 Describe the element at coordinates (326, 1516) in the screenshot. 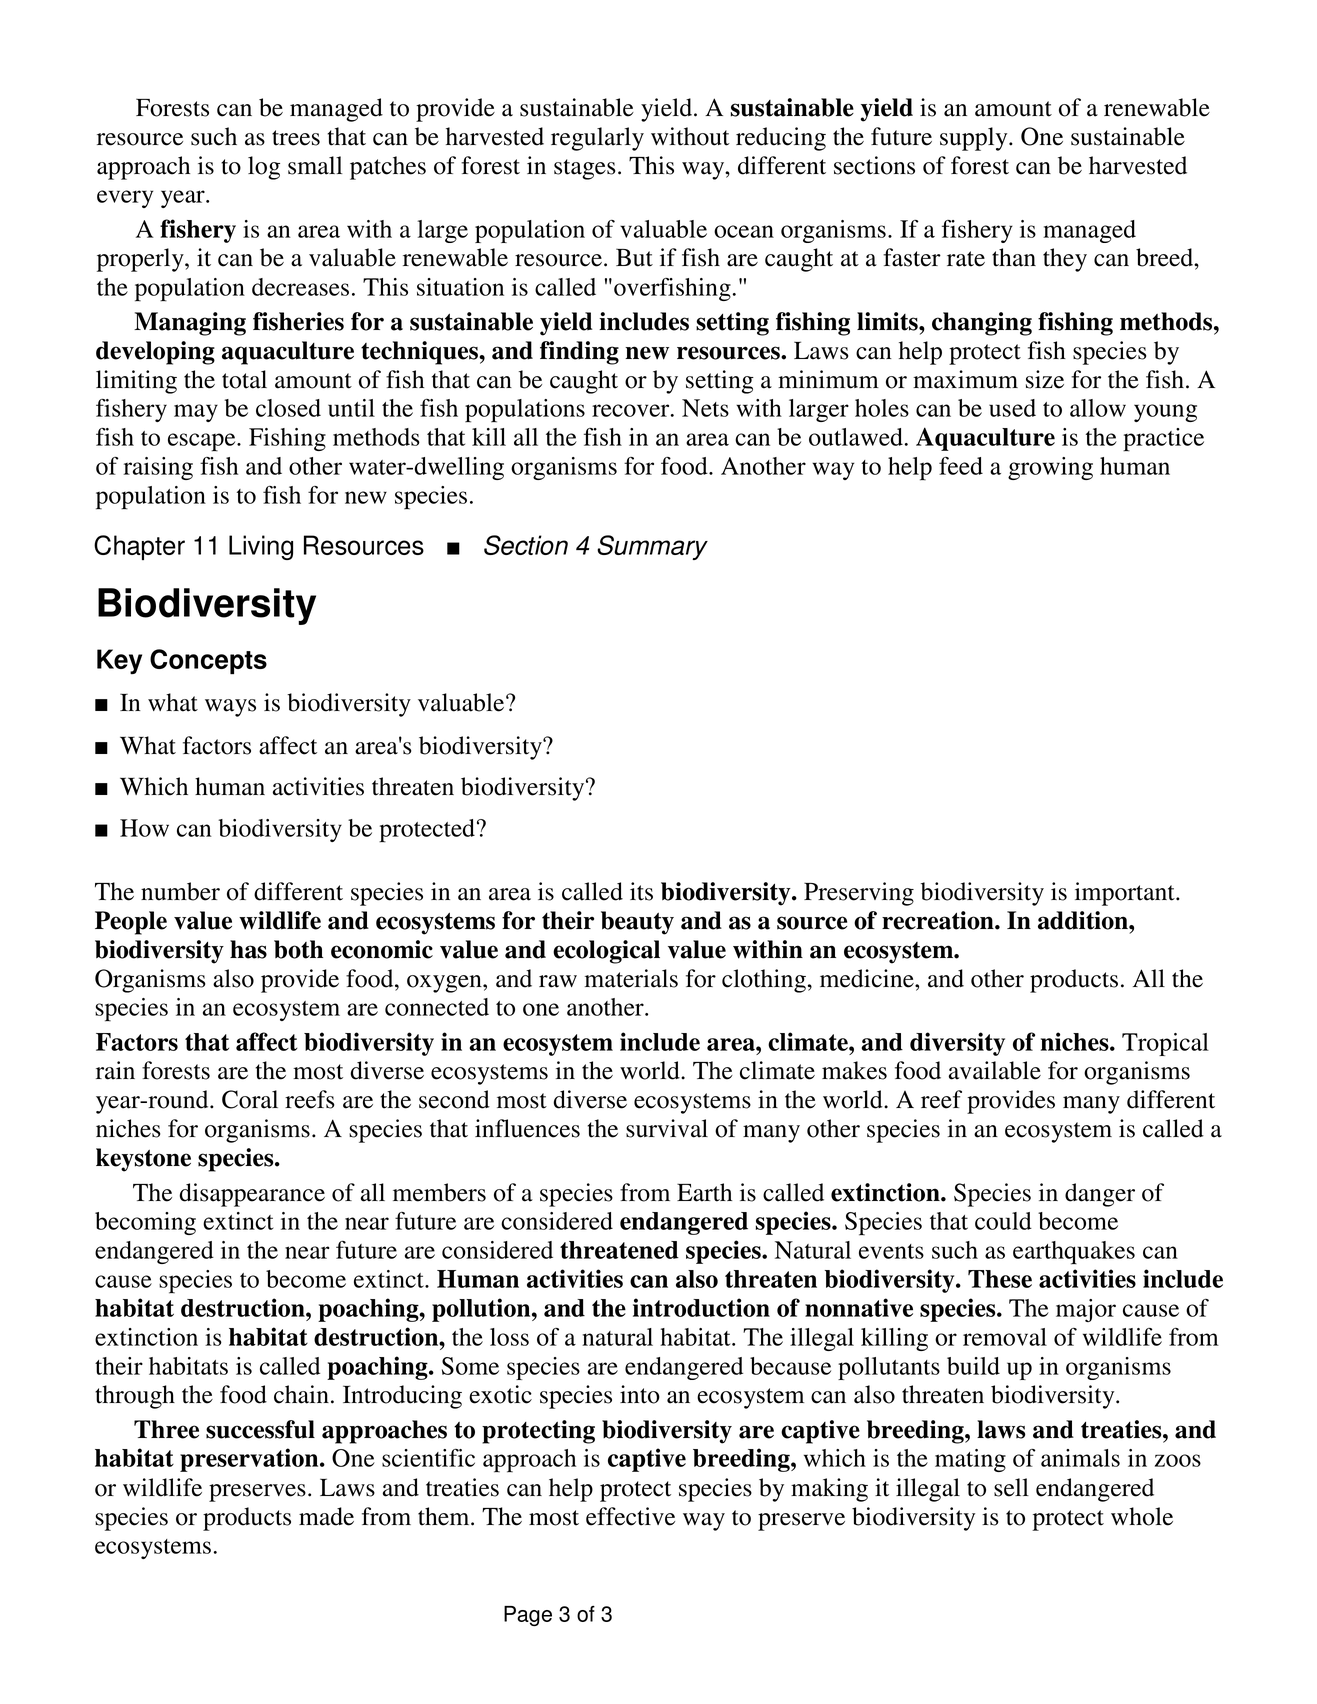

I see `made` at that location.
